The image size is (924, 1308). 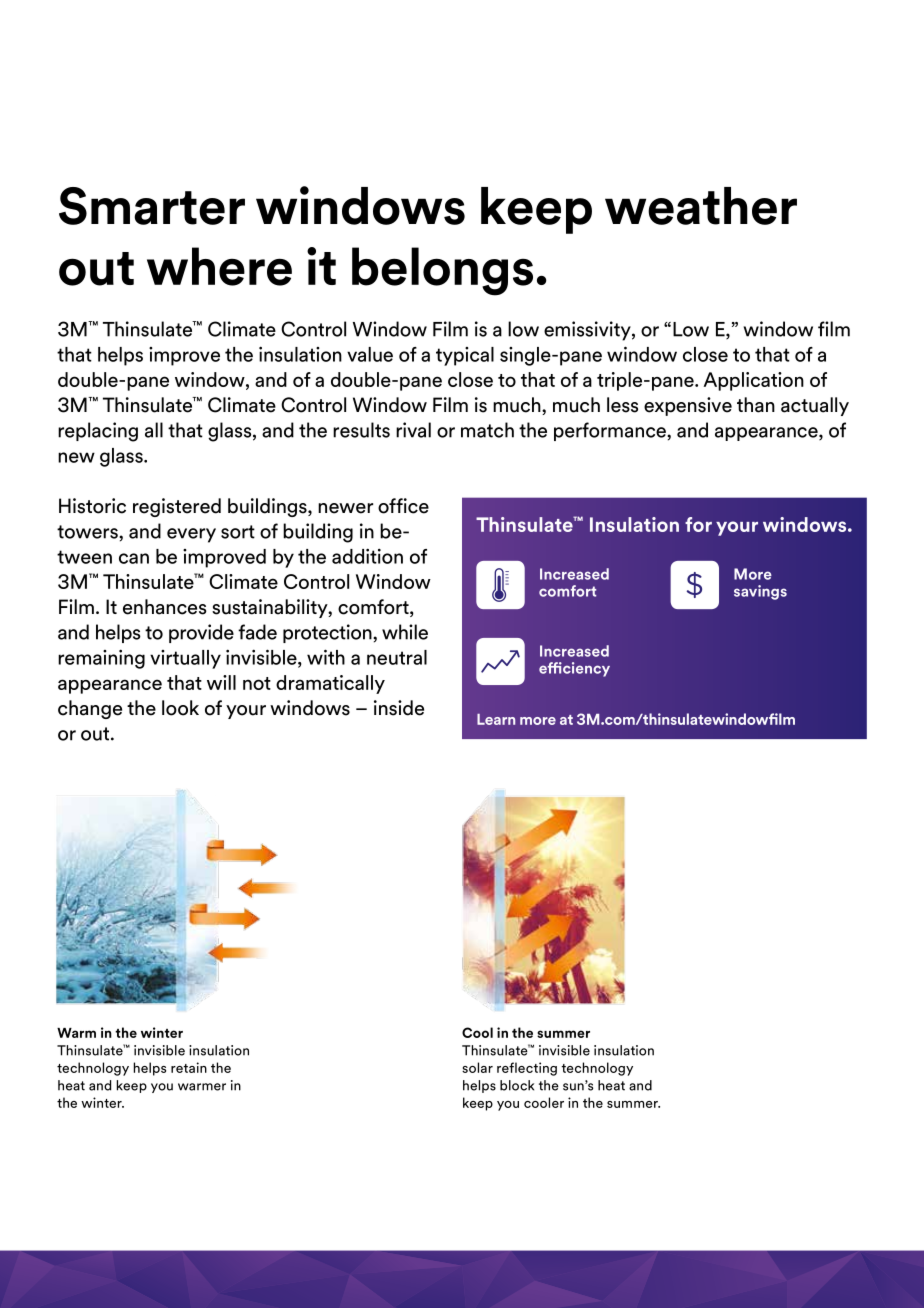 I want to click on efficiency, so click(x=574, y=669).
